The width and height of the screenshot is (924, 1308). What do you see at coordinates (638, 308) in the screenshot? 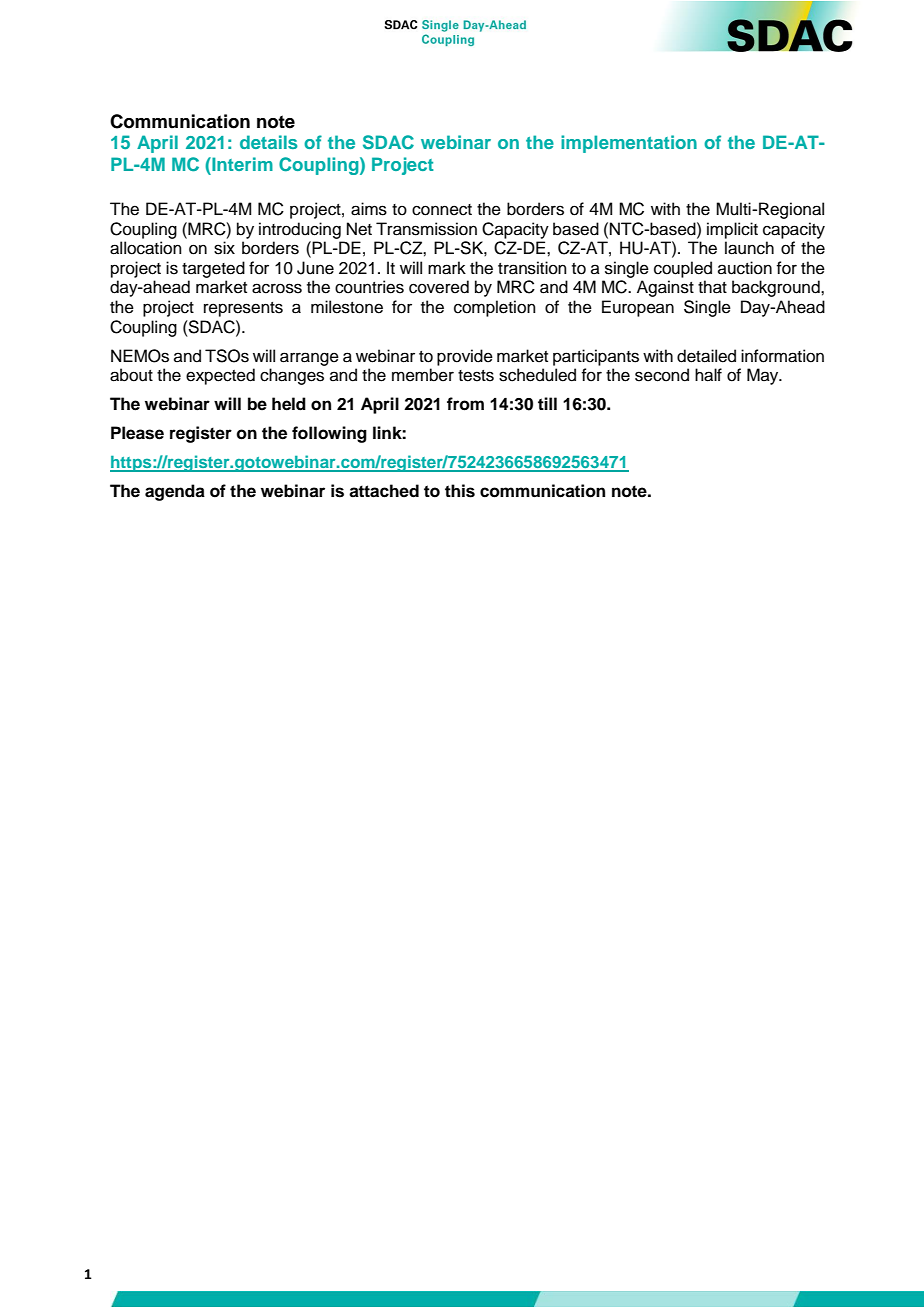
I see `European` at bounding box center [638, 308].
